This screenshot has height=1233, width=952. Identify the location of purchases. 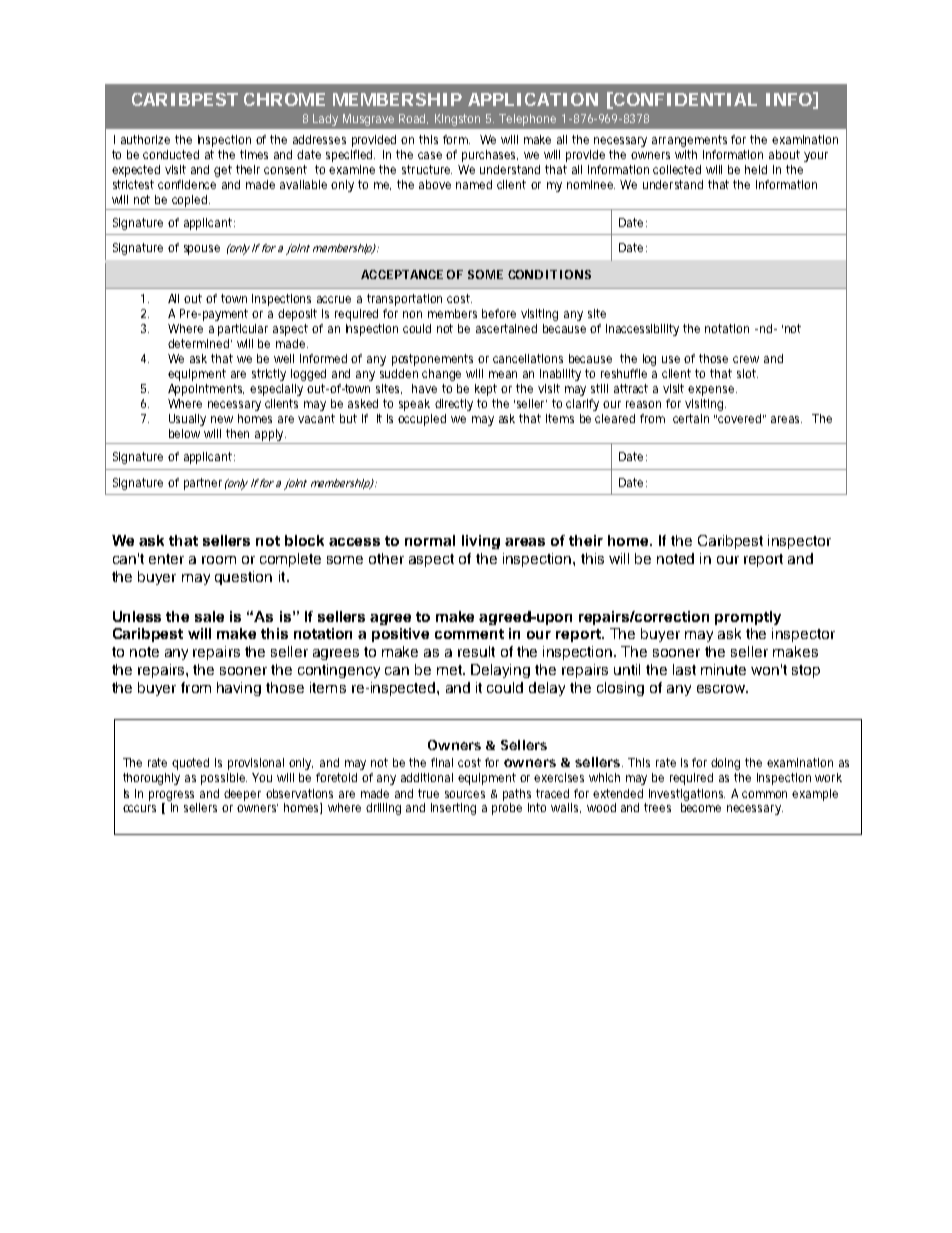
(490, 156).
